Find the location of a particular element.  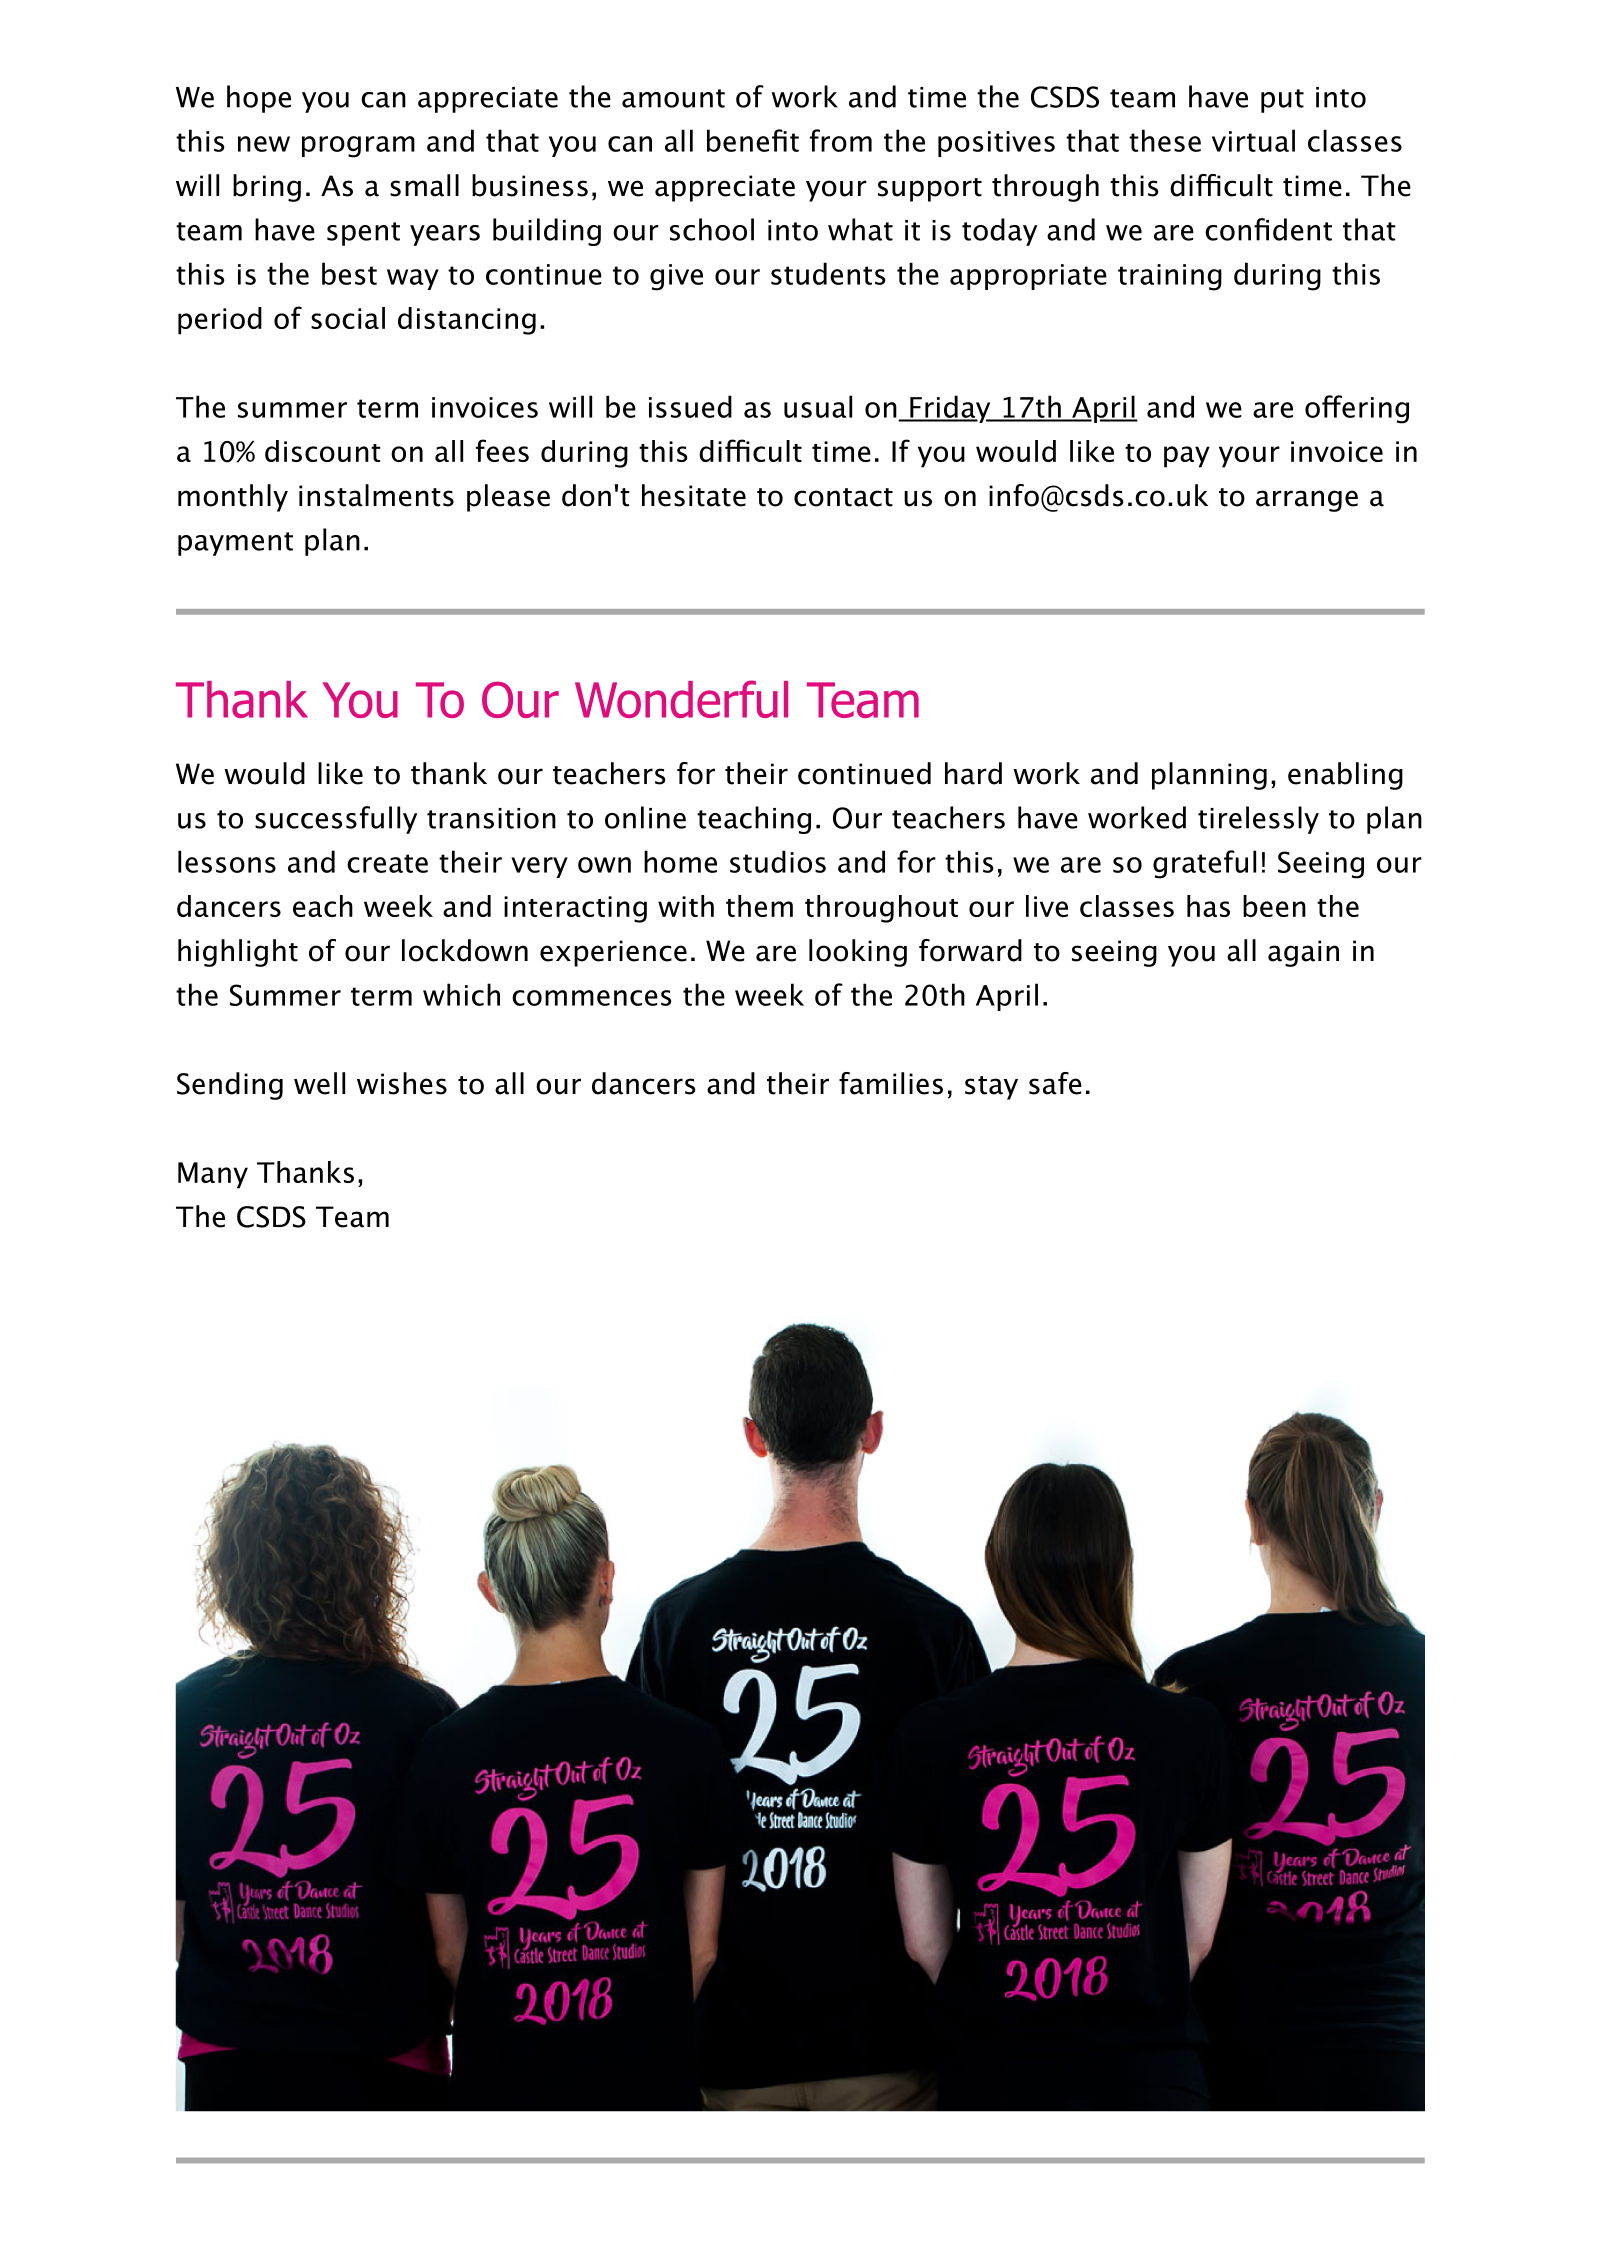

successfully is located at coordinates (336, 820).
